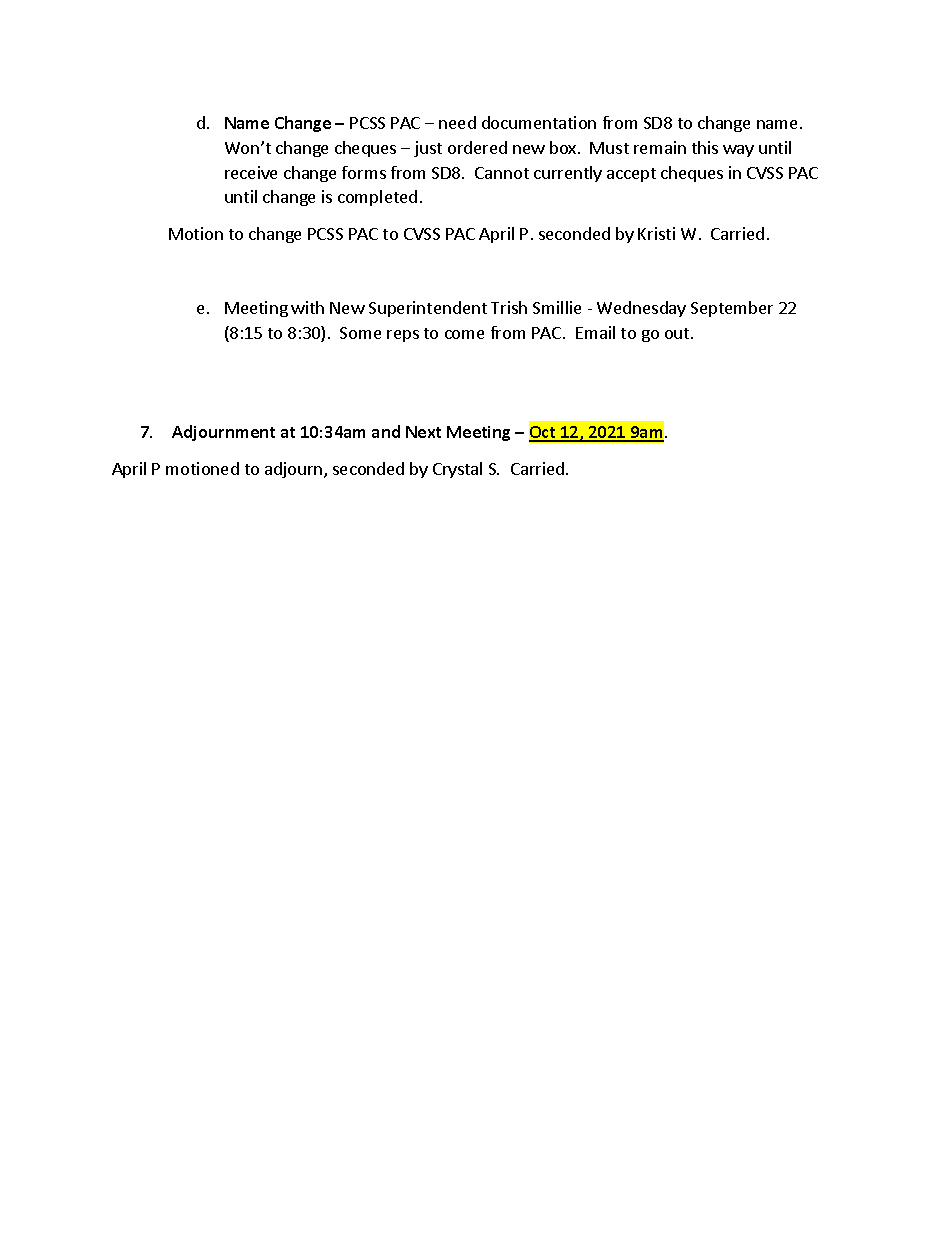 This page has width=952, height=1233. What do you see at coordinates (656, 233) in the page?
I see `Kristi` at bounding box center [656, 233].
